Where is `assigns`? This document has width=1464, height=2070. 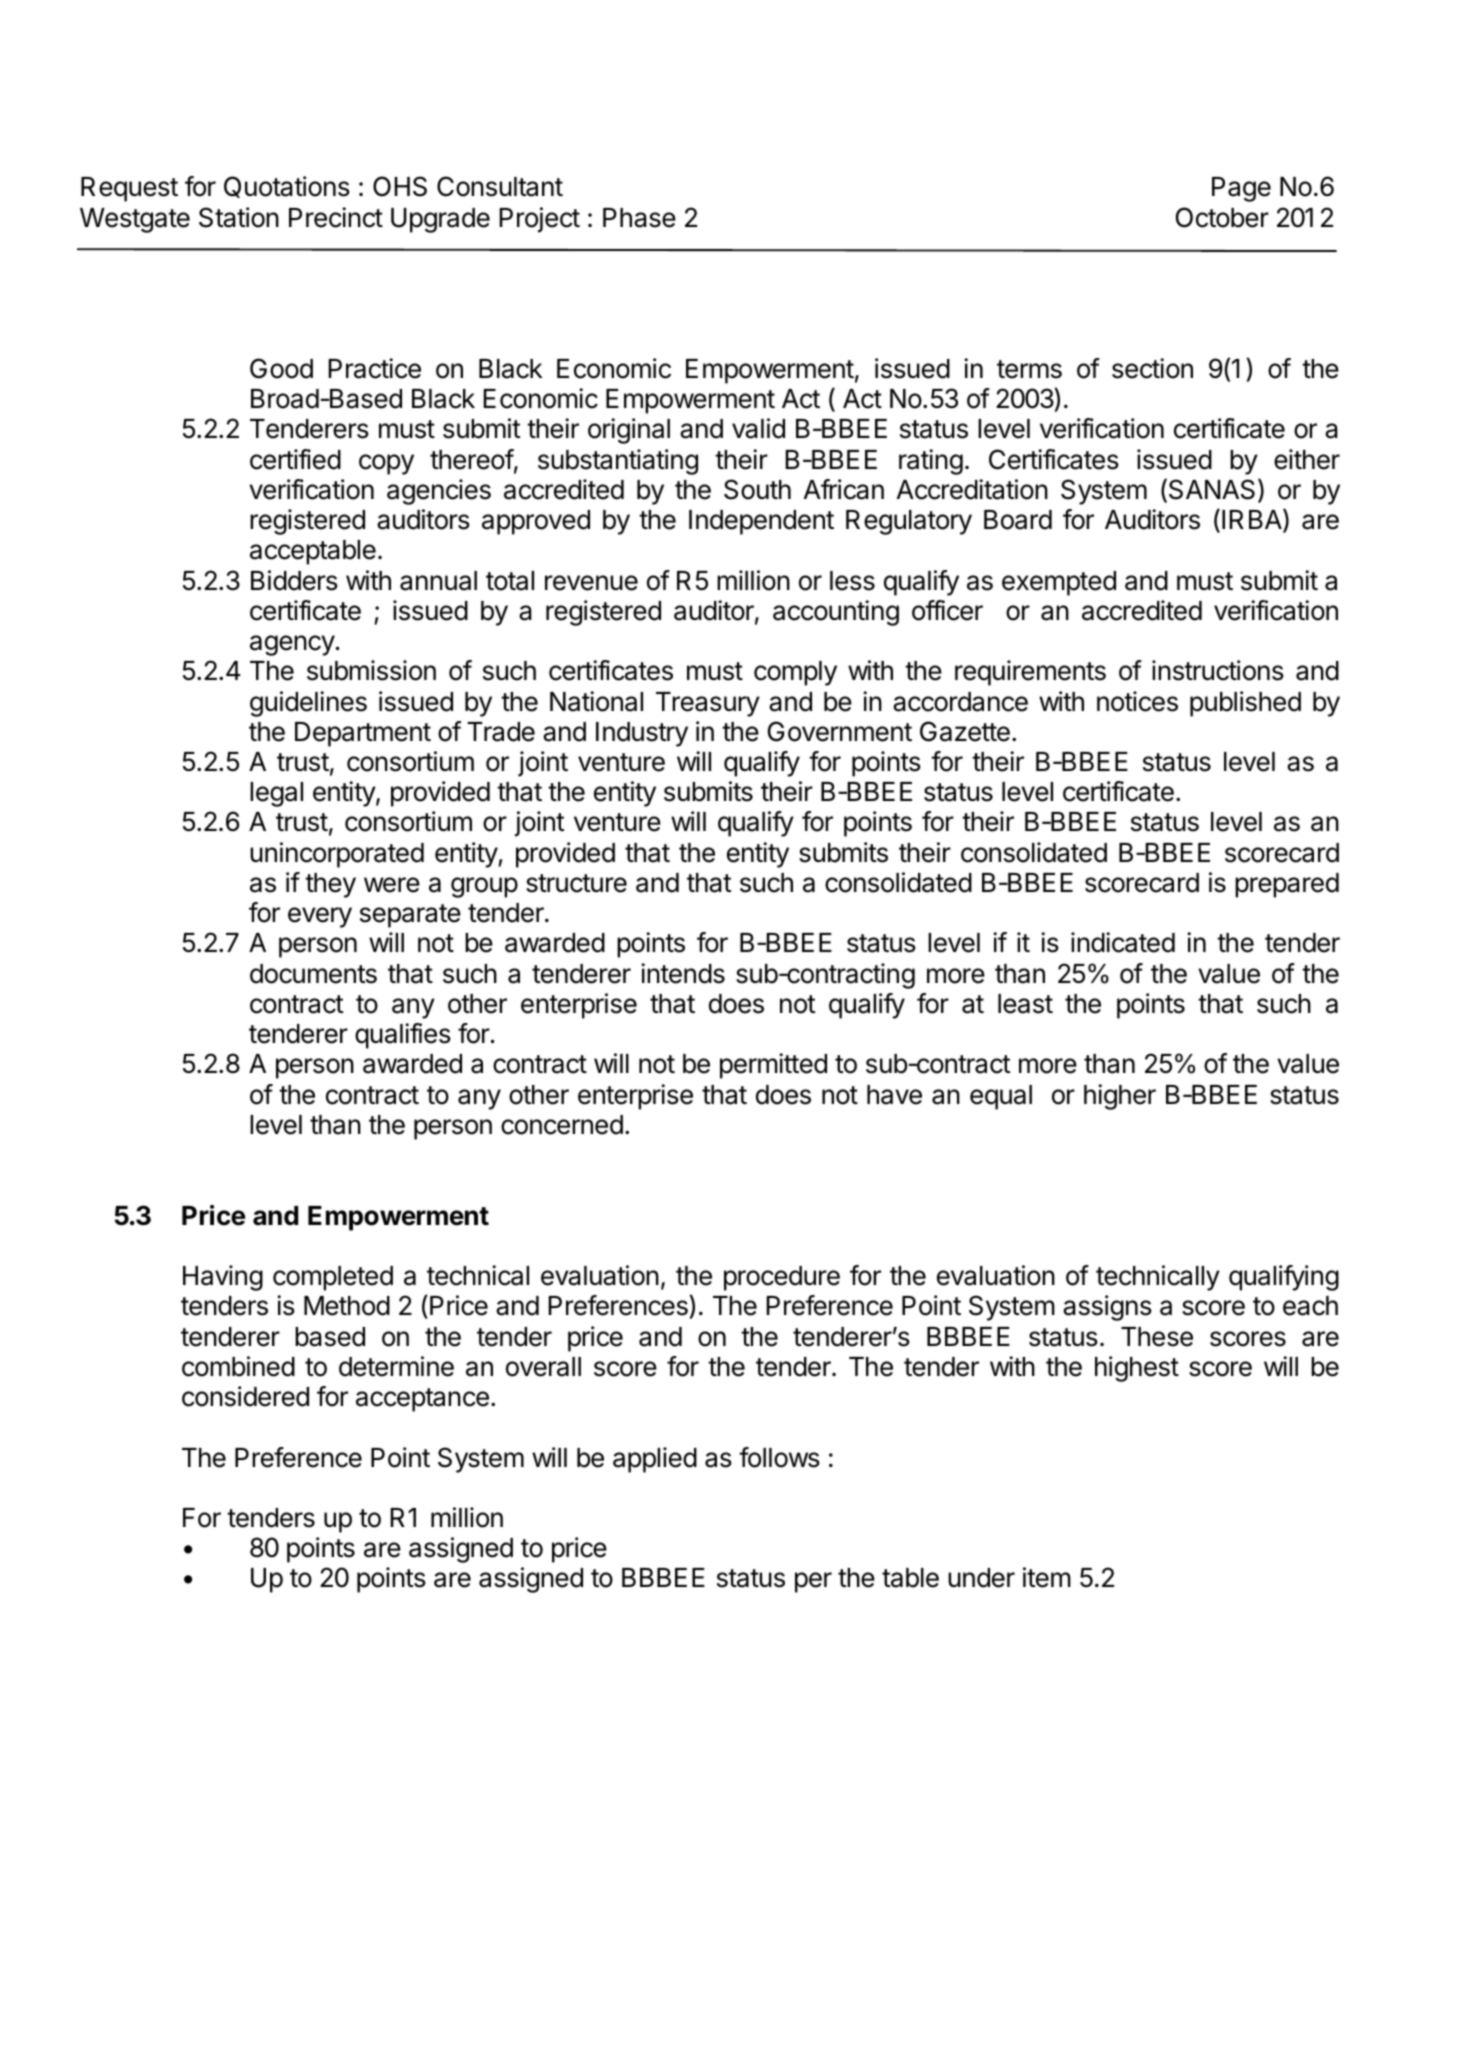
assigns is located at coordinates (1107, 1308).
